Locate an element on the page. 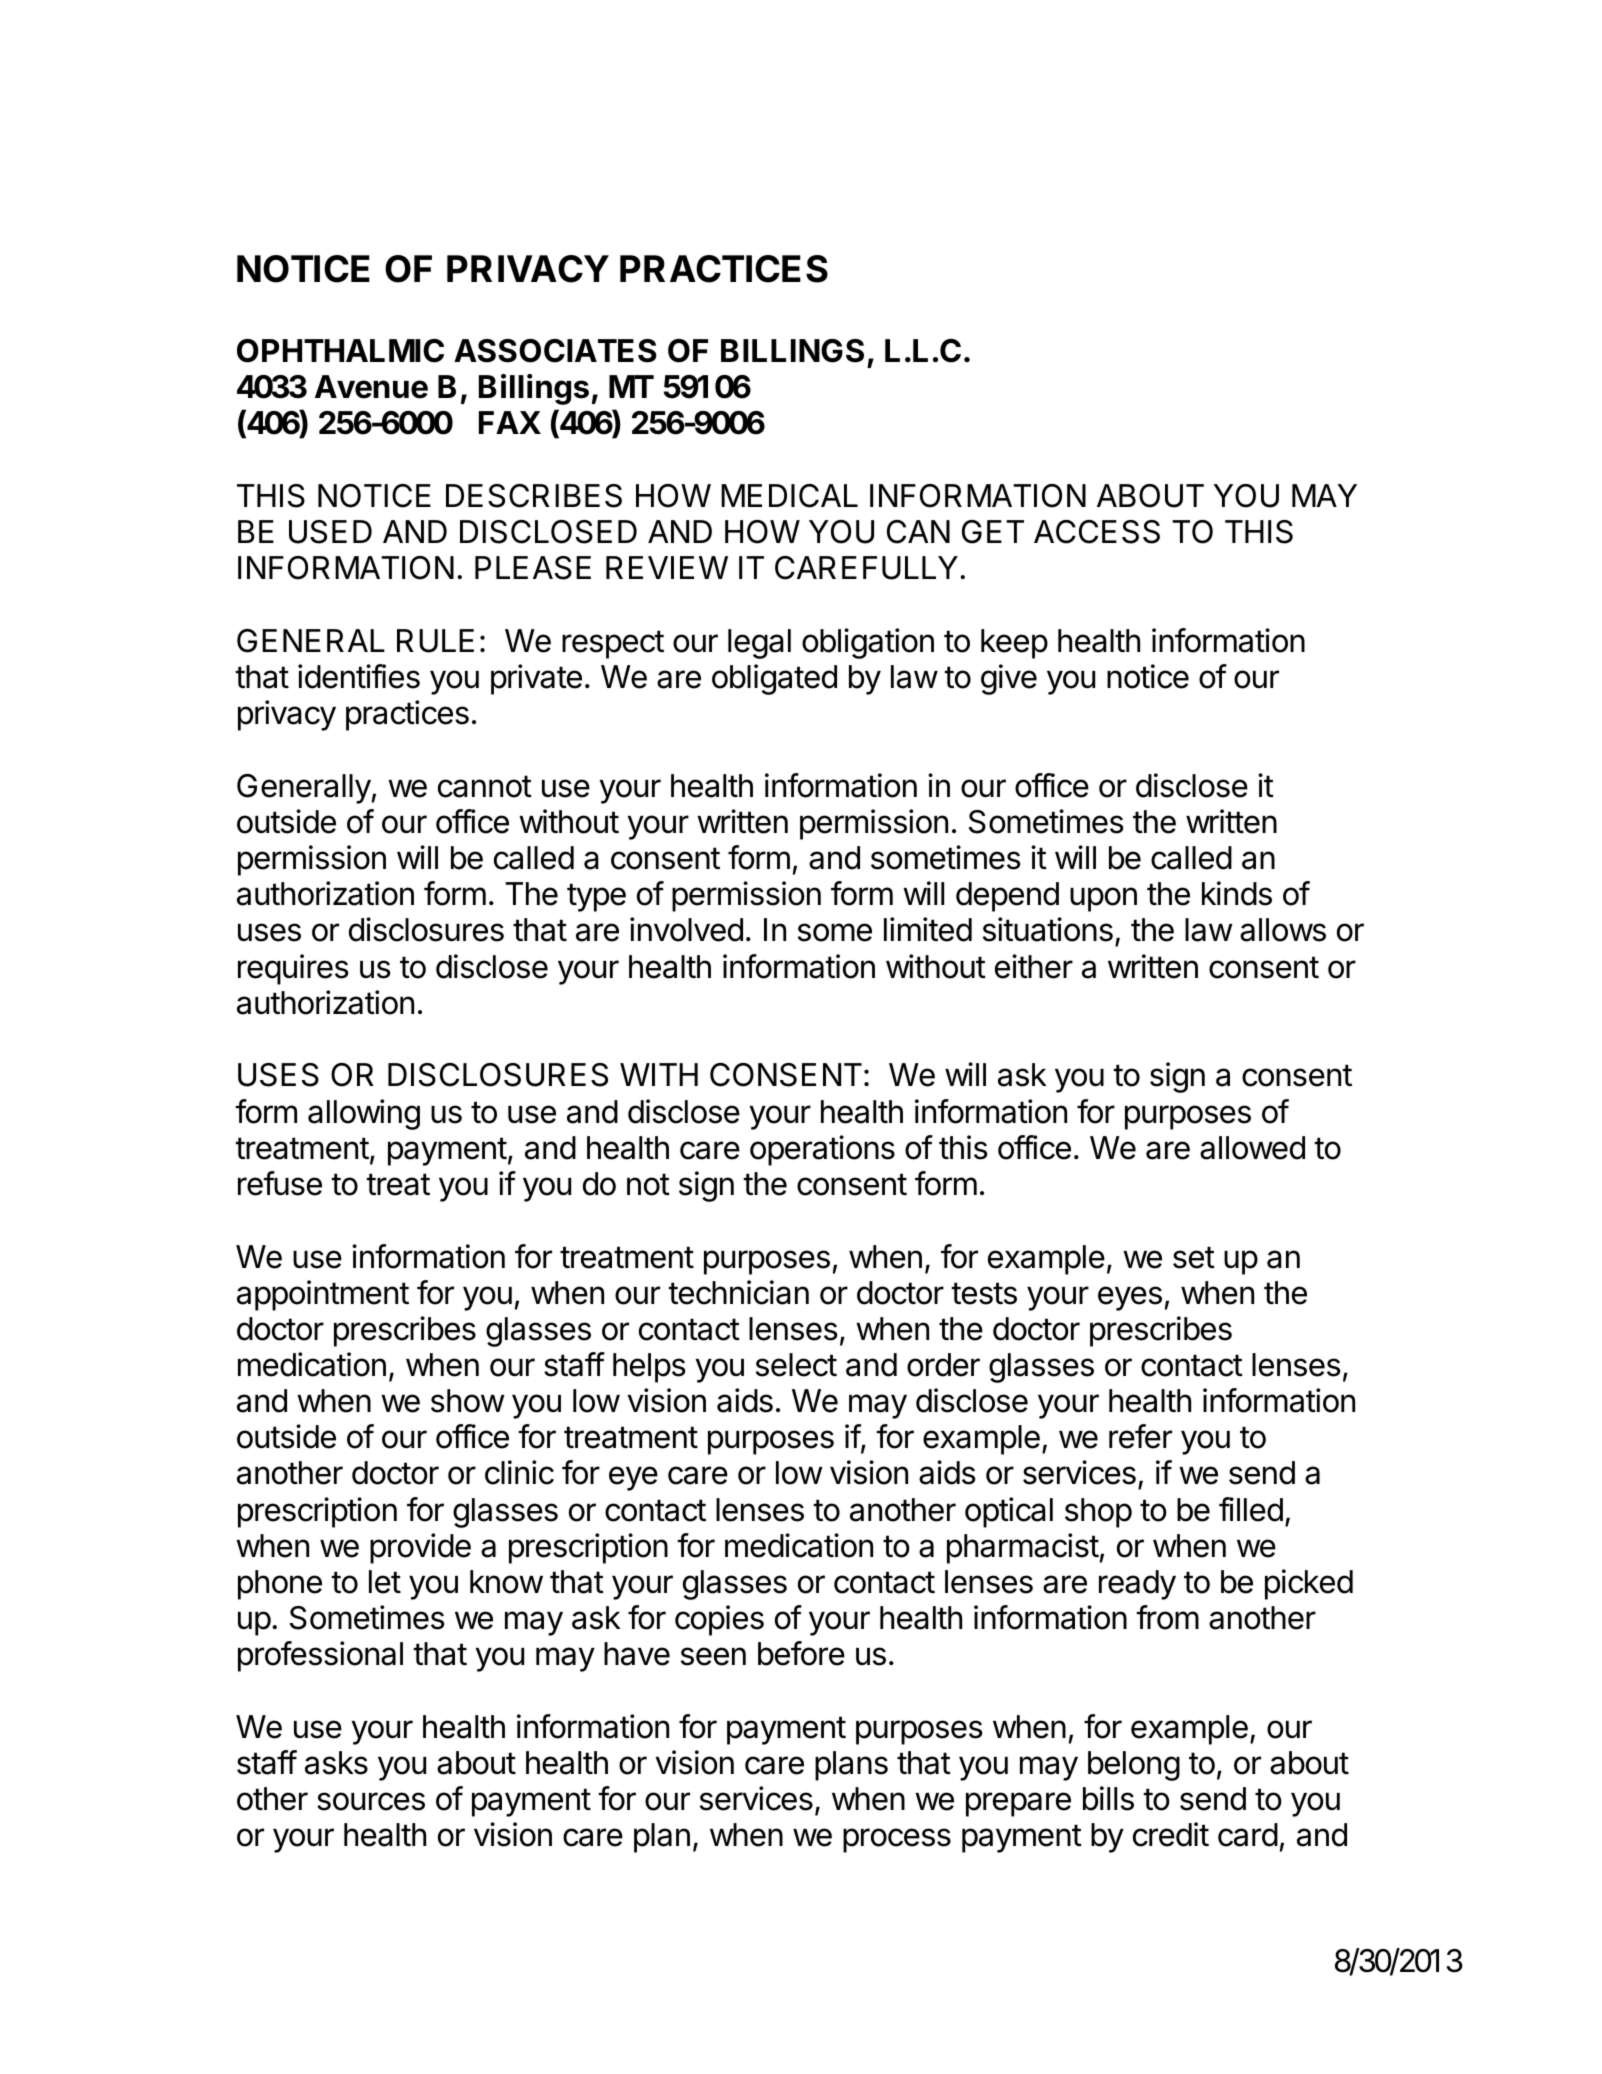 Image resolution: width=1602 pixels, height=2074 pixels. MEDICAL is located at coordinates (789, 496).
